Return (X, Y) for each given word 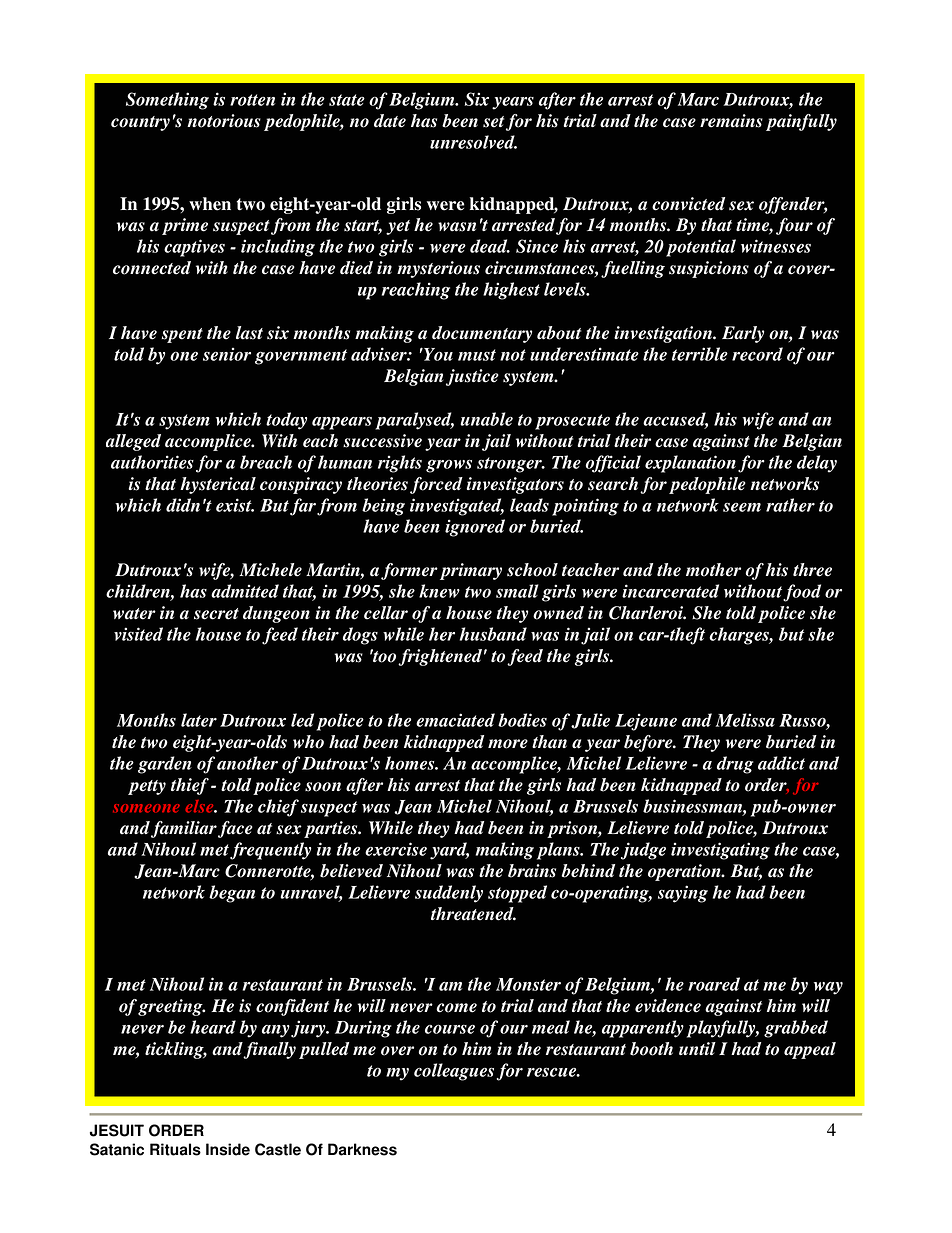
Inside (228, 1149)
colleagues (454, 1072)
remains (731, 121)
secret (216, 614)
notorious (224, 121)
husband (493, 634)
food (802, 593)
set (493, 122)
